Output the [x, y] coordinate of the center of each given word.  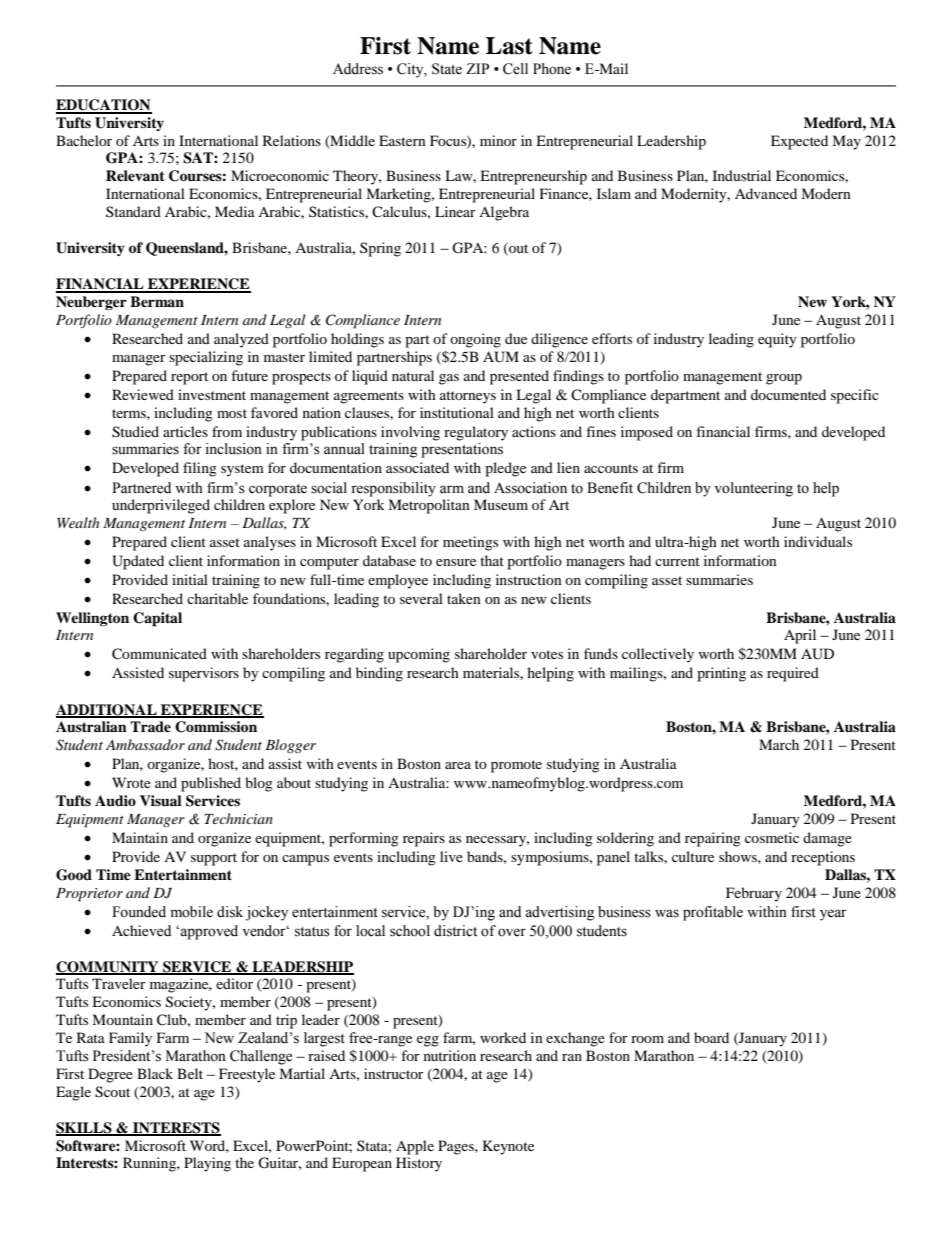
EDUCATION [104, 106]
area [458, 765]
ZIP [477, 68]
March [779, 744]
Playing [207, 1164]
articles [185, 431]
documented [788, 394]
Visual [161, 800]
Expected [799, 142]
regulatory [476, 433]
